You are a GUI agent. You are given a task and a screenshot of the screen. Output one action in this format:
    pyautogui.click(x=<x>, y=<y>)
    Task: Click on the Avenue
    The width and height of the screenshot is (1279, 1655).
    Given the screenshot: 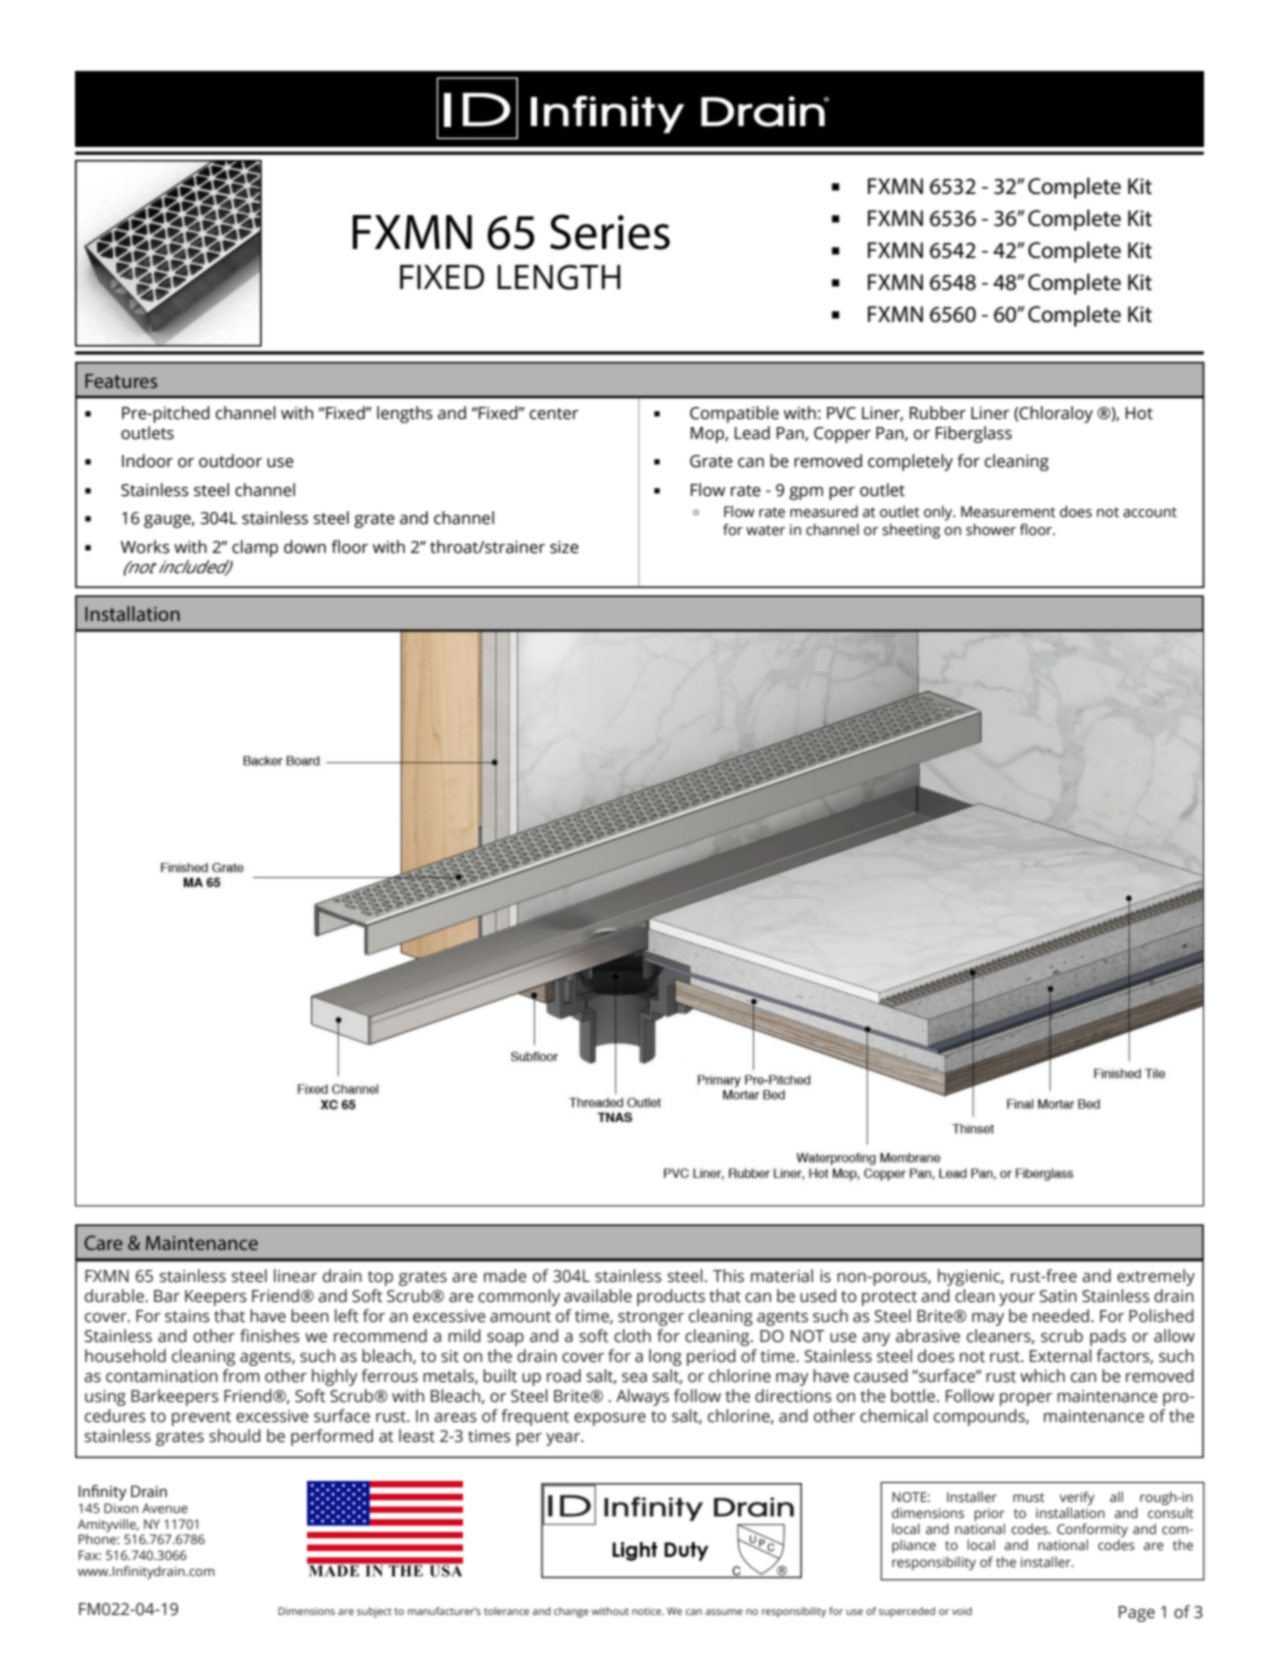 What is the action you would take?
    pyautogui.click(x=165, y=1508)
